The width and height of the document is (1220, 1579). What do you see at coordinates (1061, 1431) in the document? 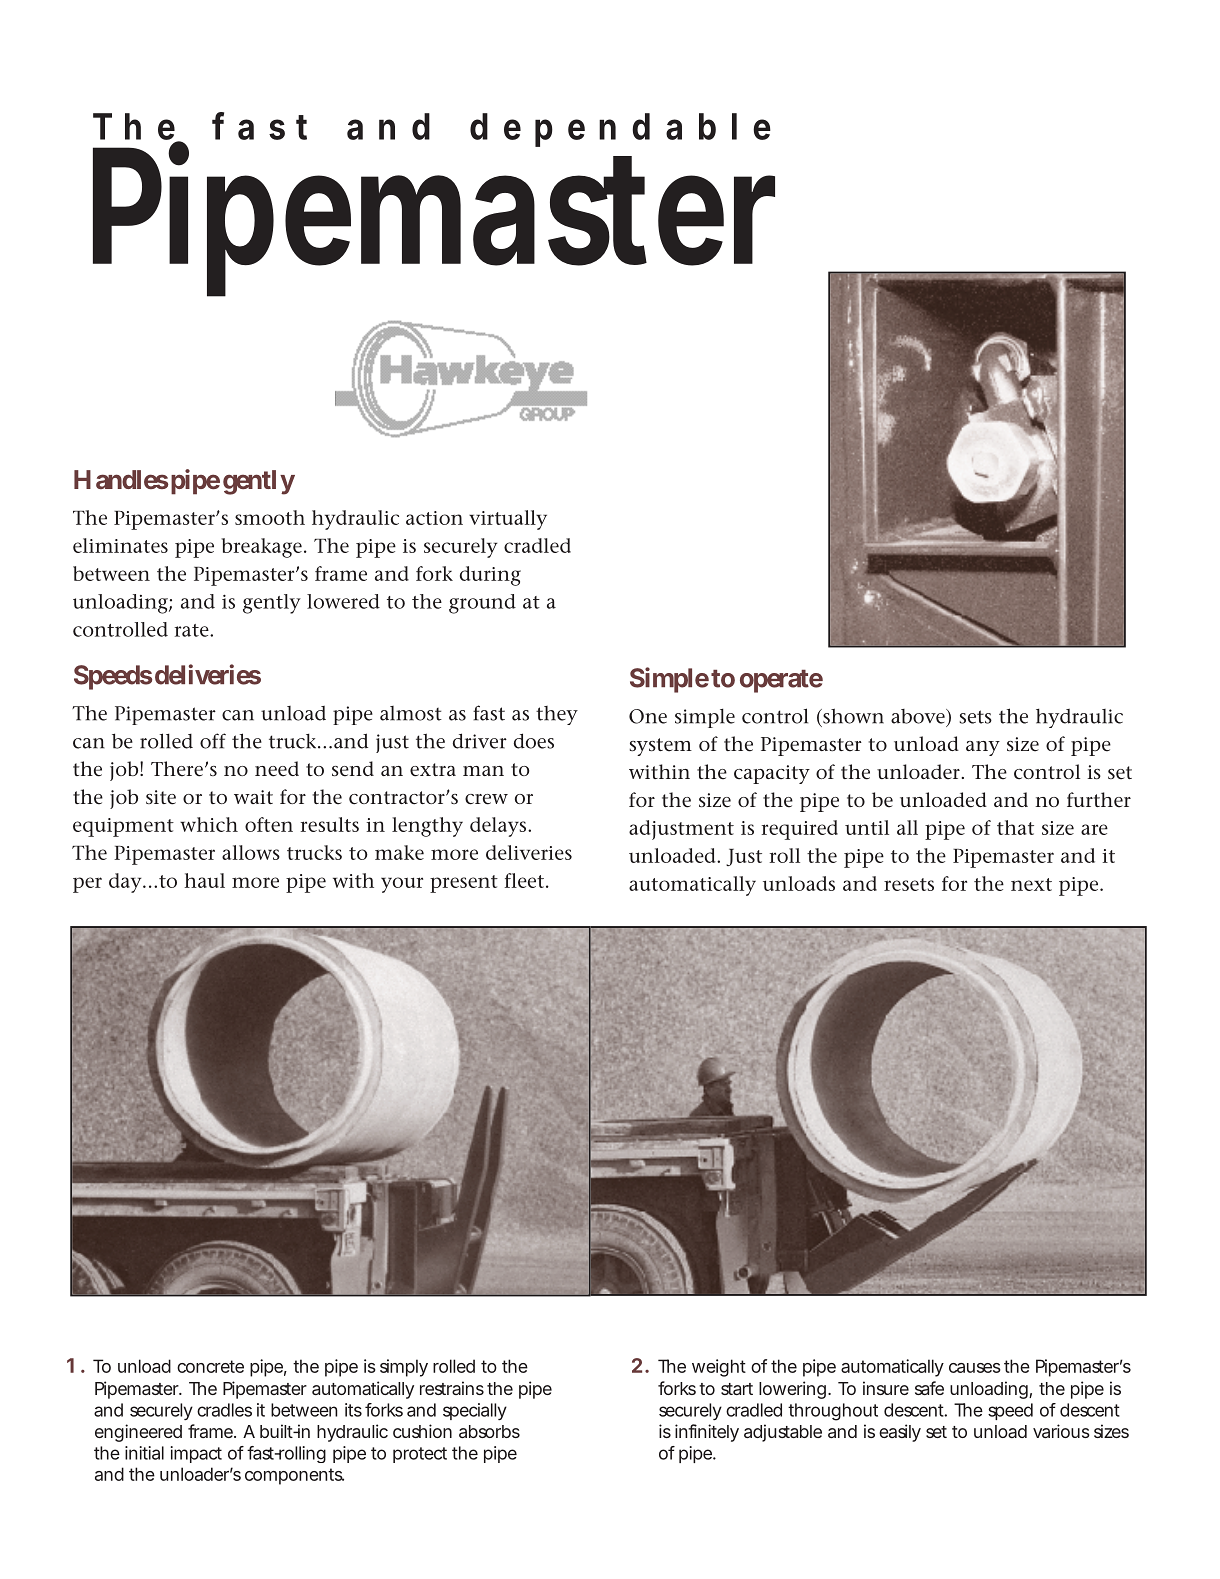
I see `various` at bounding box center [1061, 1431].
